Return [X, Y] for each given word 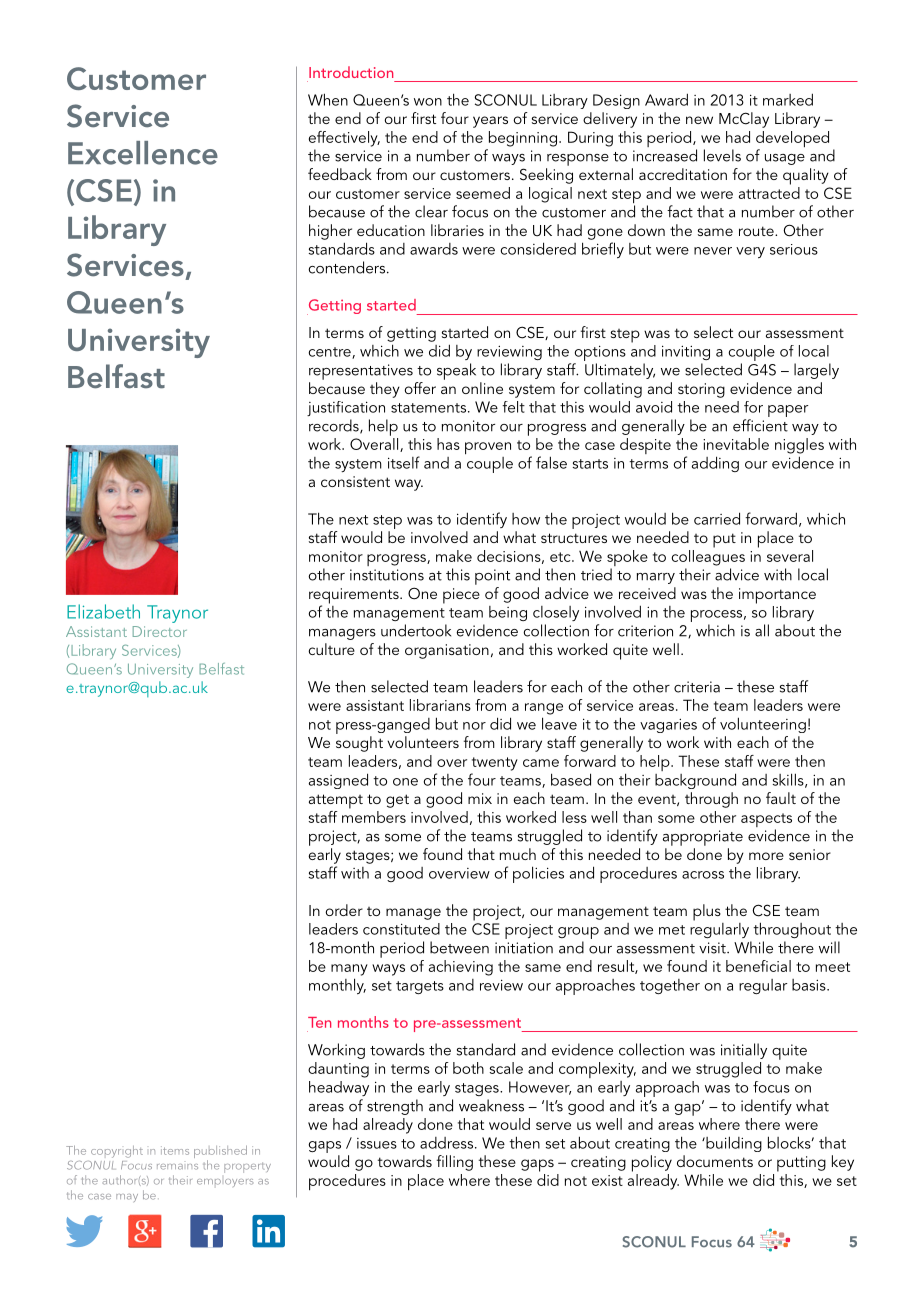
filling [455, 1163]
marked [788, 99]
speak [456, 371]
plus [707, 912]
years [490, 122]
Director [160, 631]
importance [777, 596]
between [459, 947]
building [733, 1144]
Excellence [143, 153]
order [344, 910]
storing [701, 390]
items [175, 1150]
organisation [447, 651]
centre [331, 353]
